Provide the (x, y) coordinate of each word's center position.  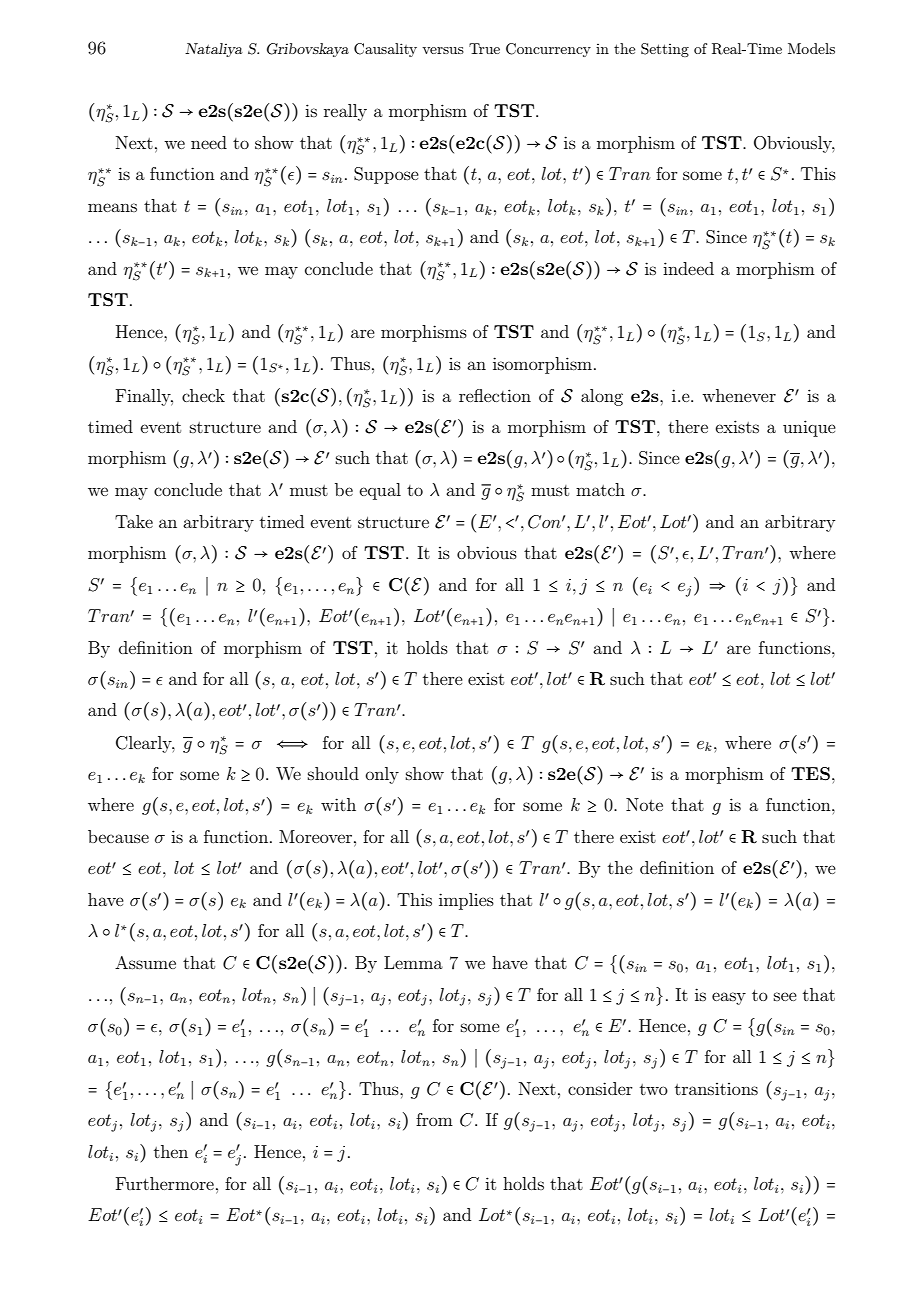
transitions (716, 1089)
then (171, 1151)
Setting (665, 50)
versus (443, 50)
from (434, 1119)
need (209, 142)
